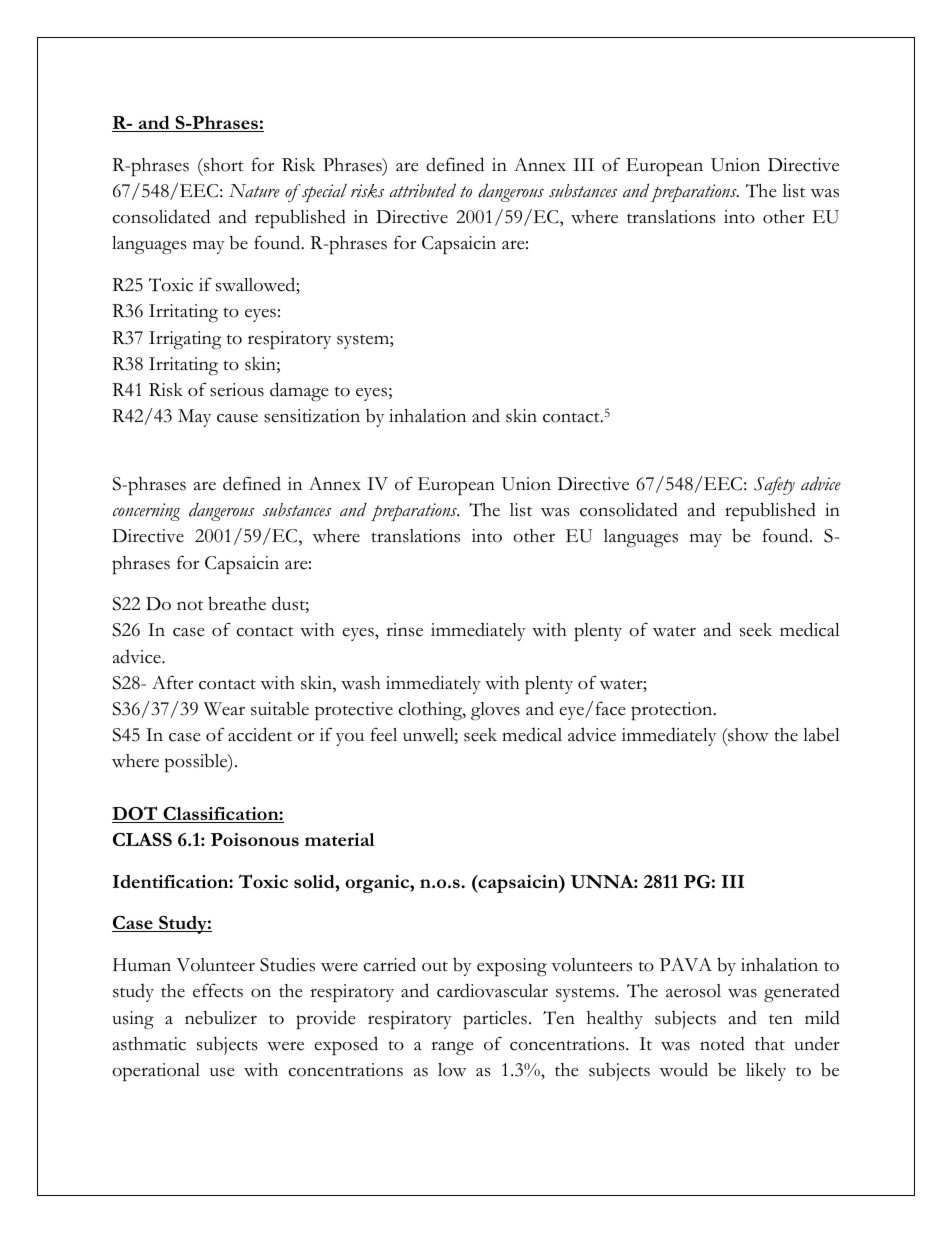  Describe the element at coordinates (221, 1017) in the screenshot. I see `nebulizer` at that location.
